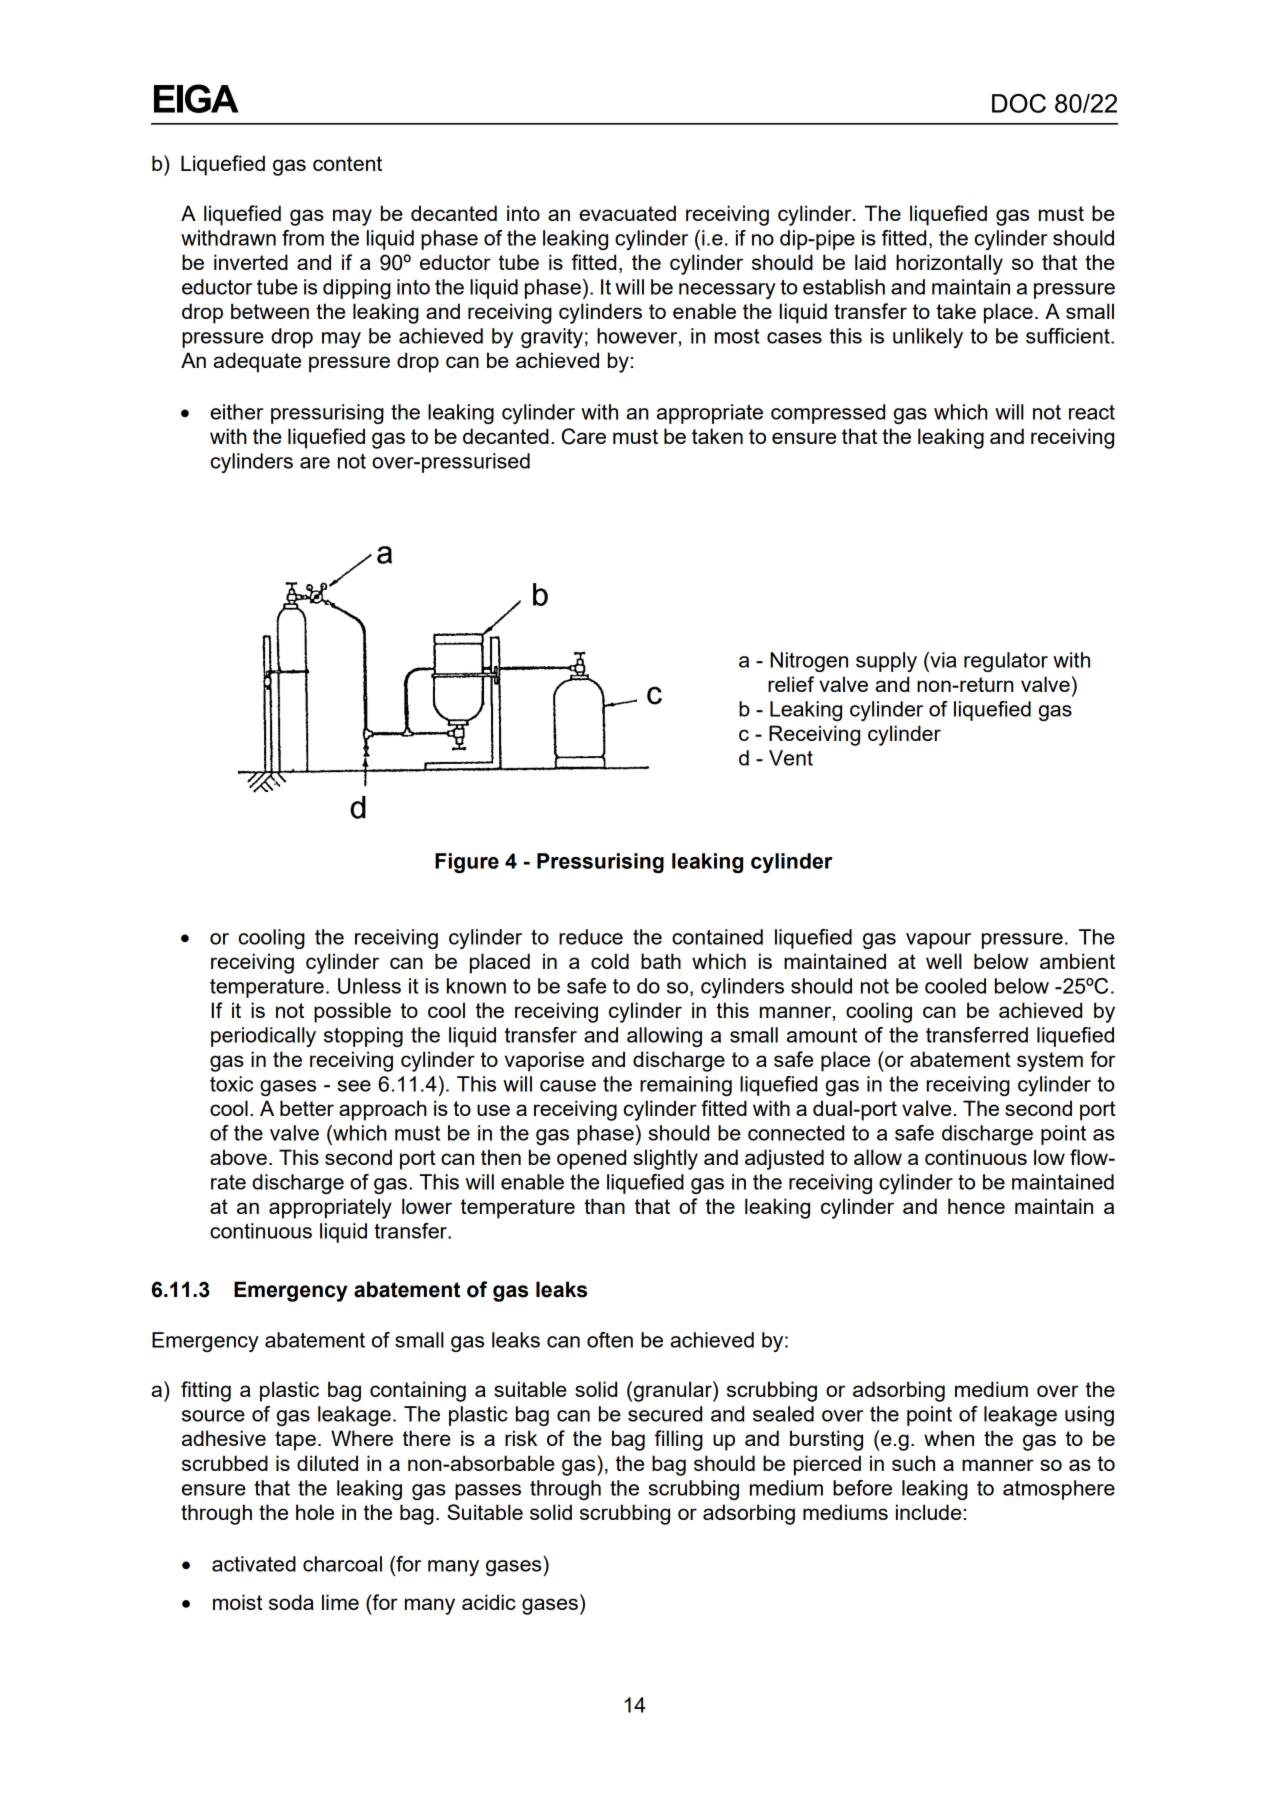 The width and height of the screenshot is (1269, 1794). I want to click on DOC, so click(1019, 103).
